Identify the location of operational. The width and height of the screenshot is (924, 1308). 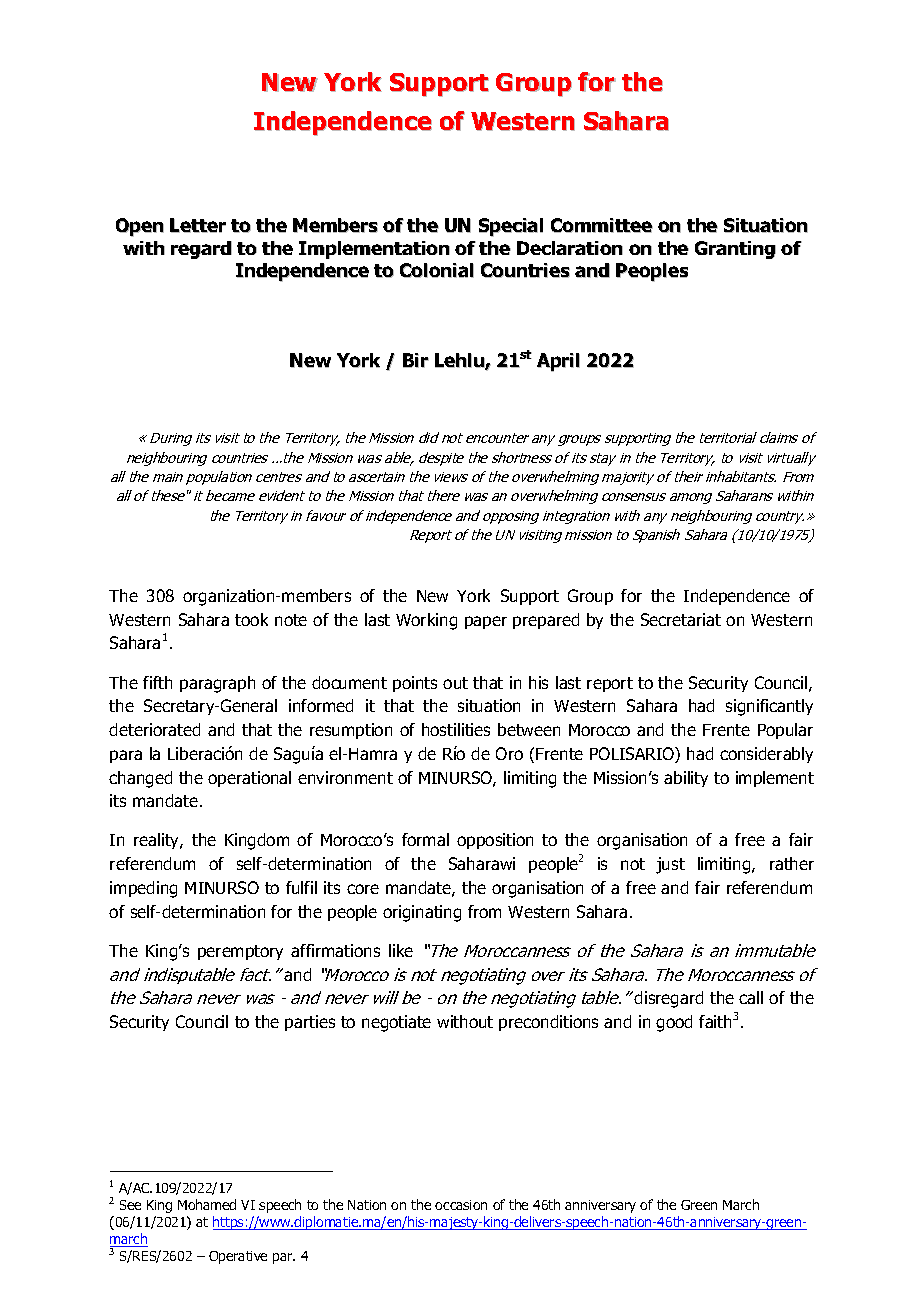
(249, 779).
